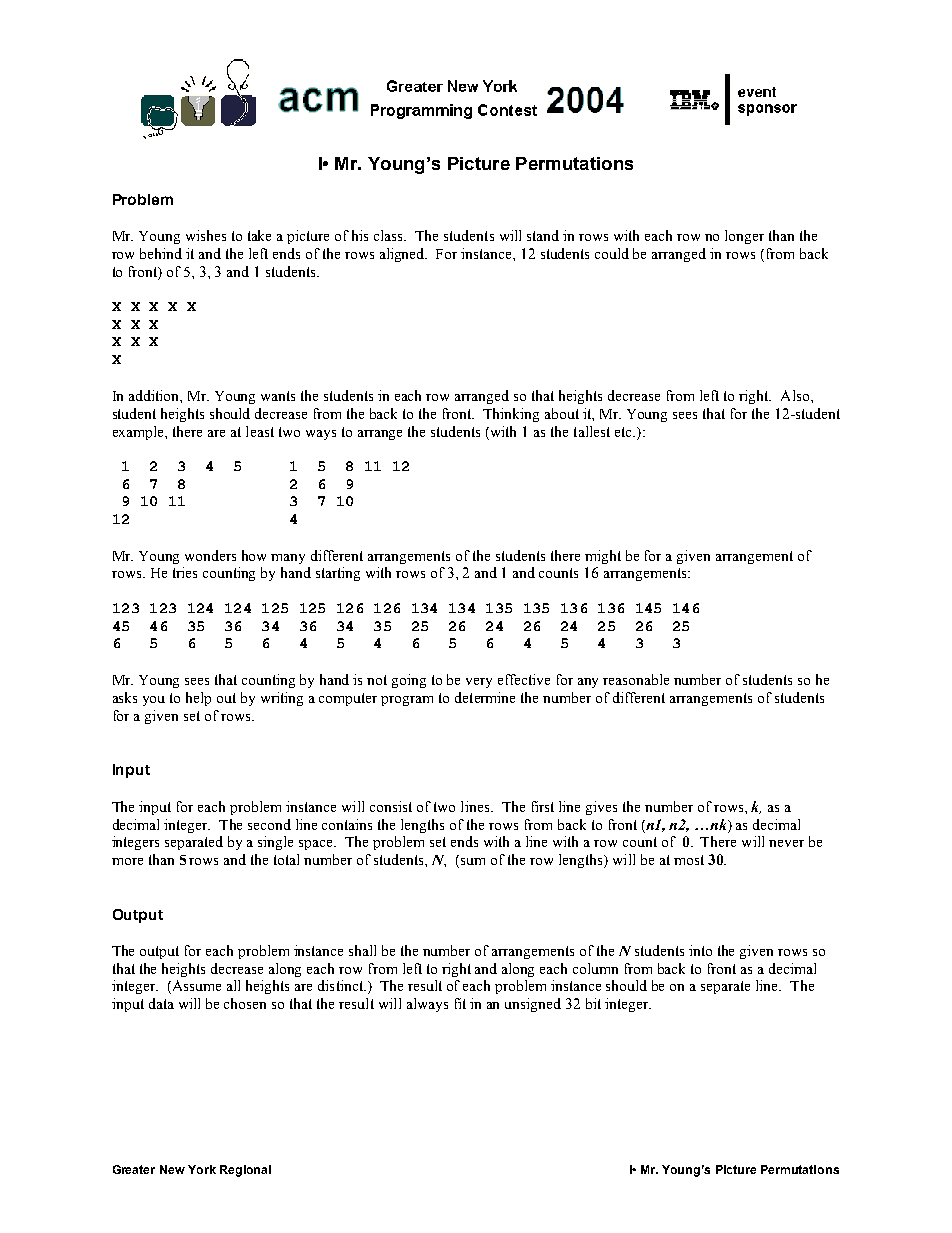  I want to click on longer, so click(744, 237).
